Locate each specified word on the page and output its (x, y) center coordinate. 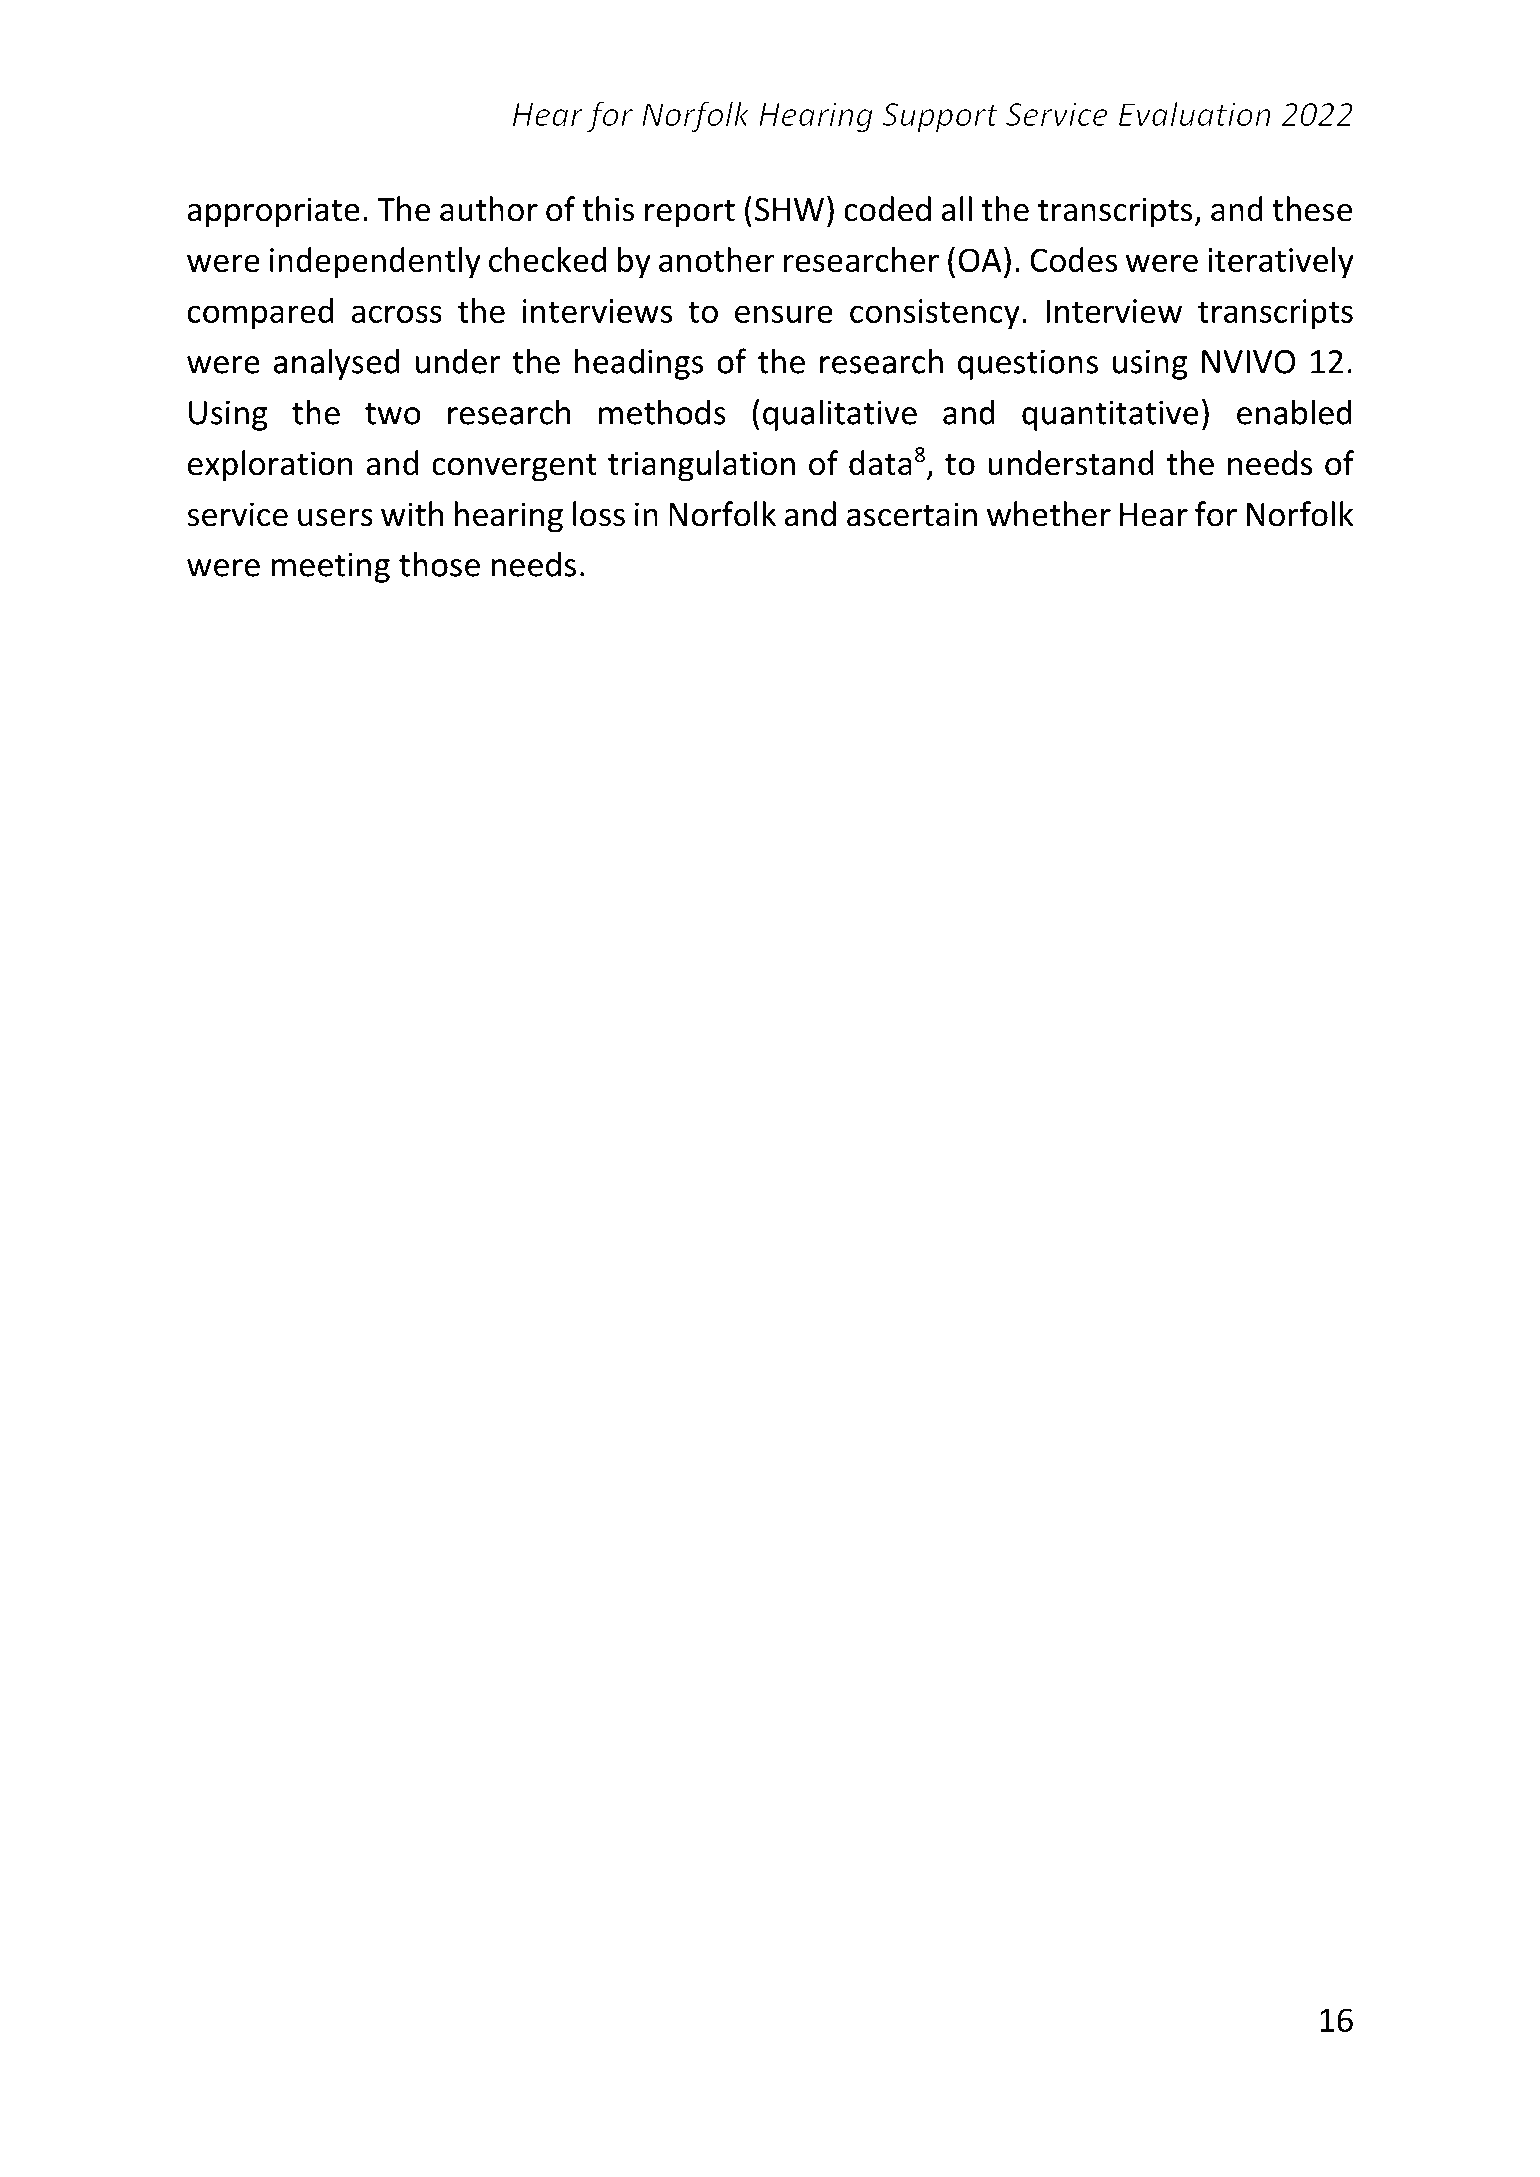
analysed (336, 364)
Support (940, 118)
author (489, 209)
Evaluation (1195, 113)
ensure (784, 314)
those (439, 564)
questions (1028, 364)
